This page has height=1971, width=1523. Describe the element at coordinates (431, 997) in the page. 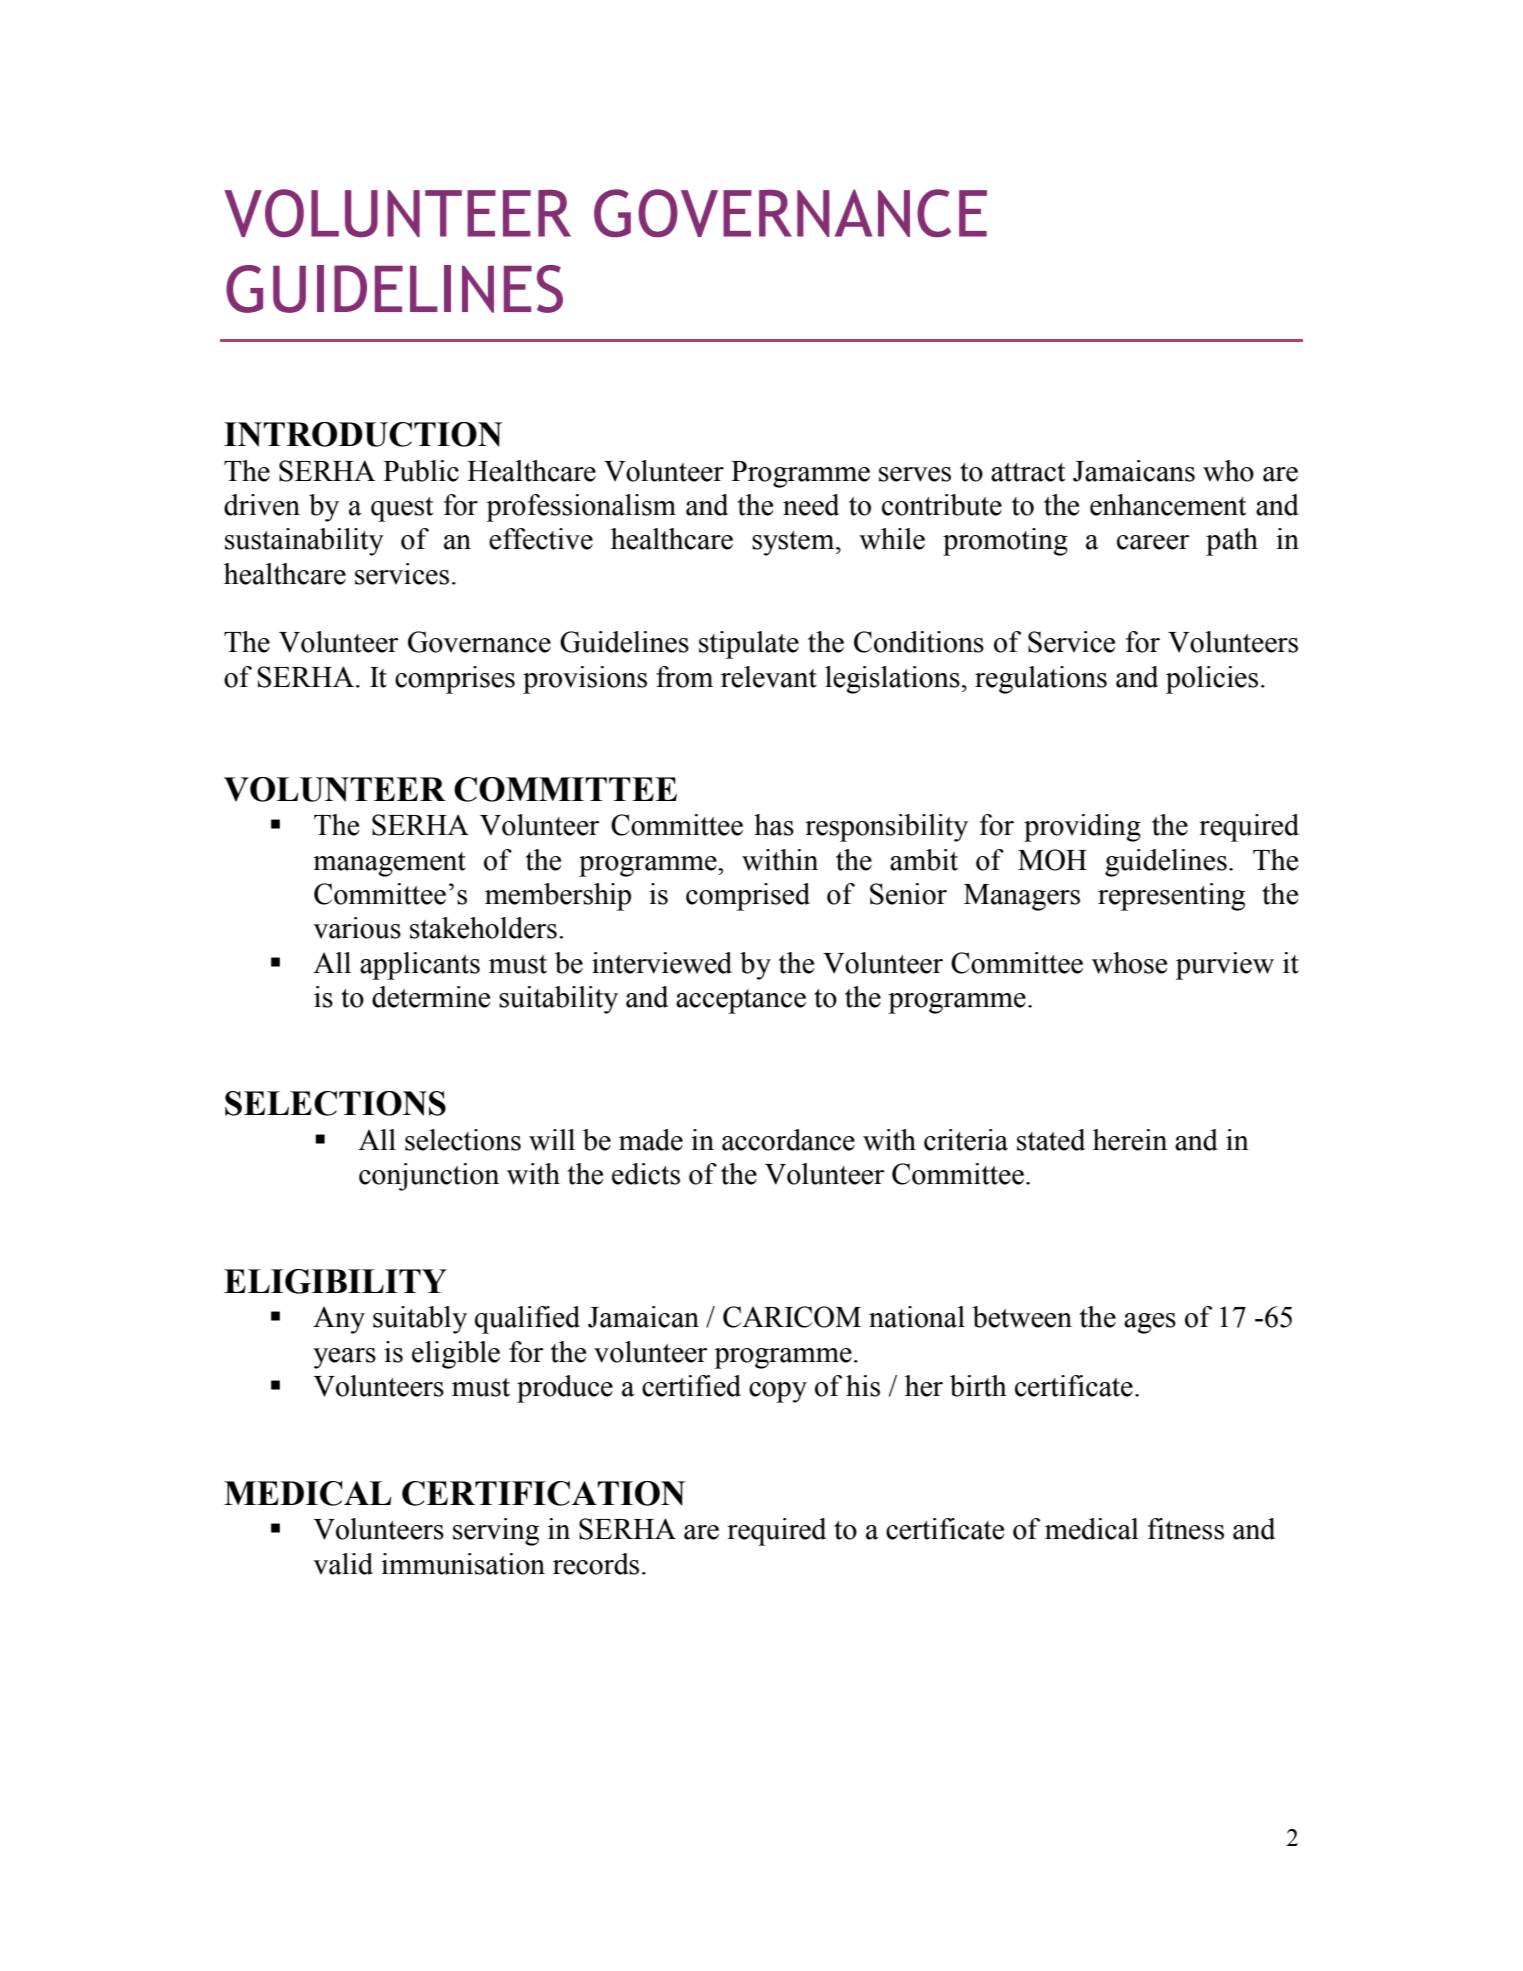

I see `determine` at that location.
